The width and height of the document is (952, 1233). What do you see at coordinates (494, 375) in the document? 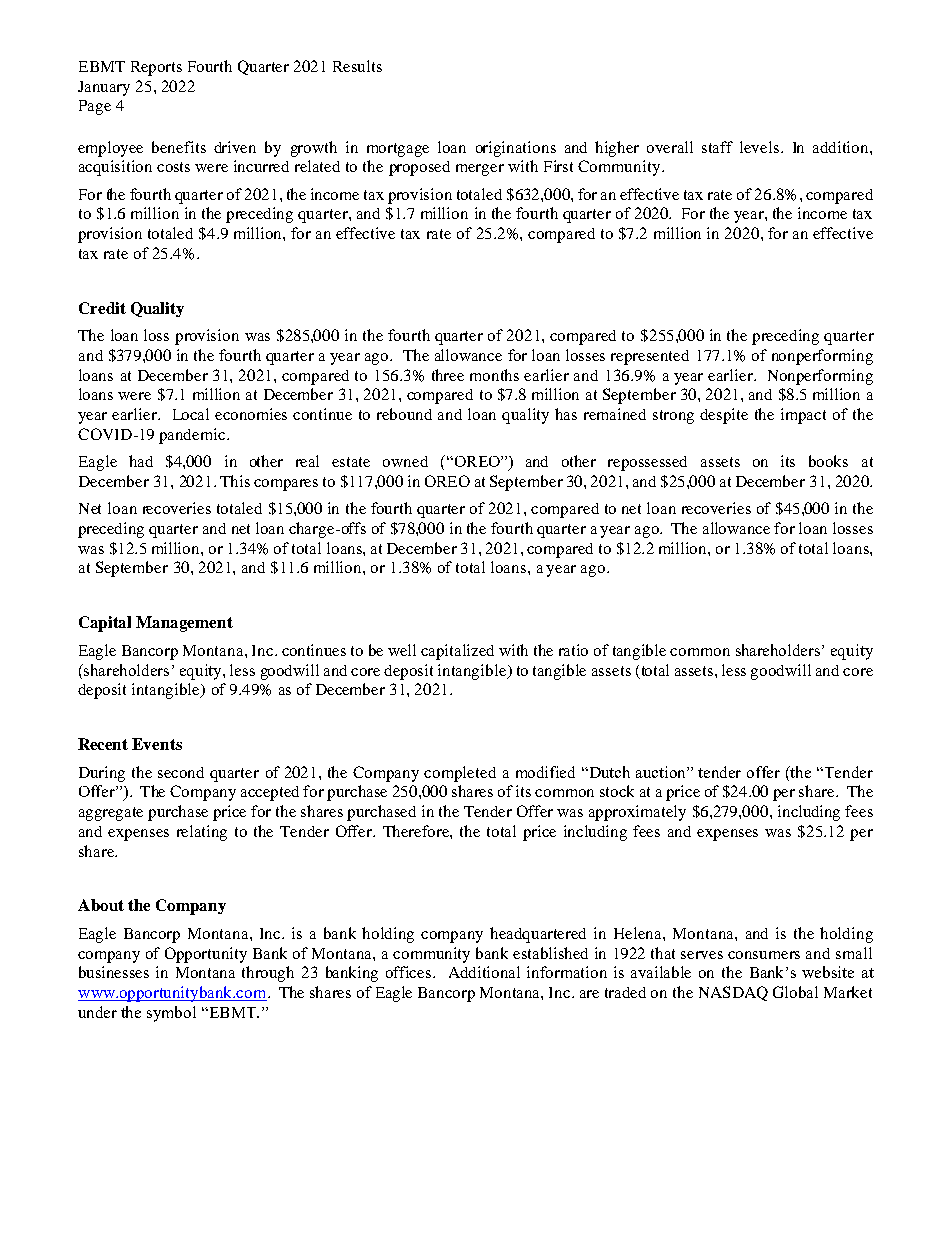
I see `months` at bounding box center [494, 375].
